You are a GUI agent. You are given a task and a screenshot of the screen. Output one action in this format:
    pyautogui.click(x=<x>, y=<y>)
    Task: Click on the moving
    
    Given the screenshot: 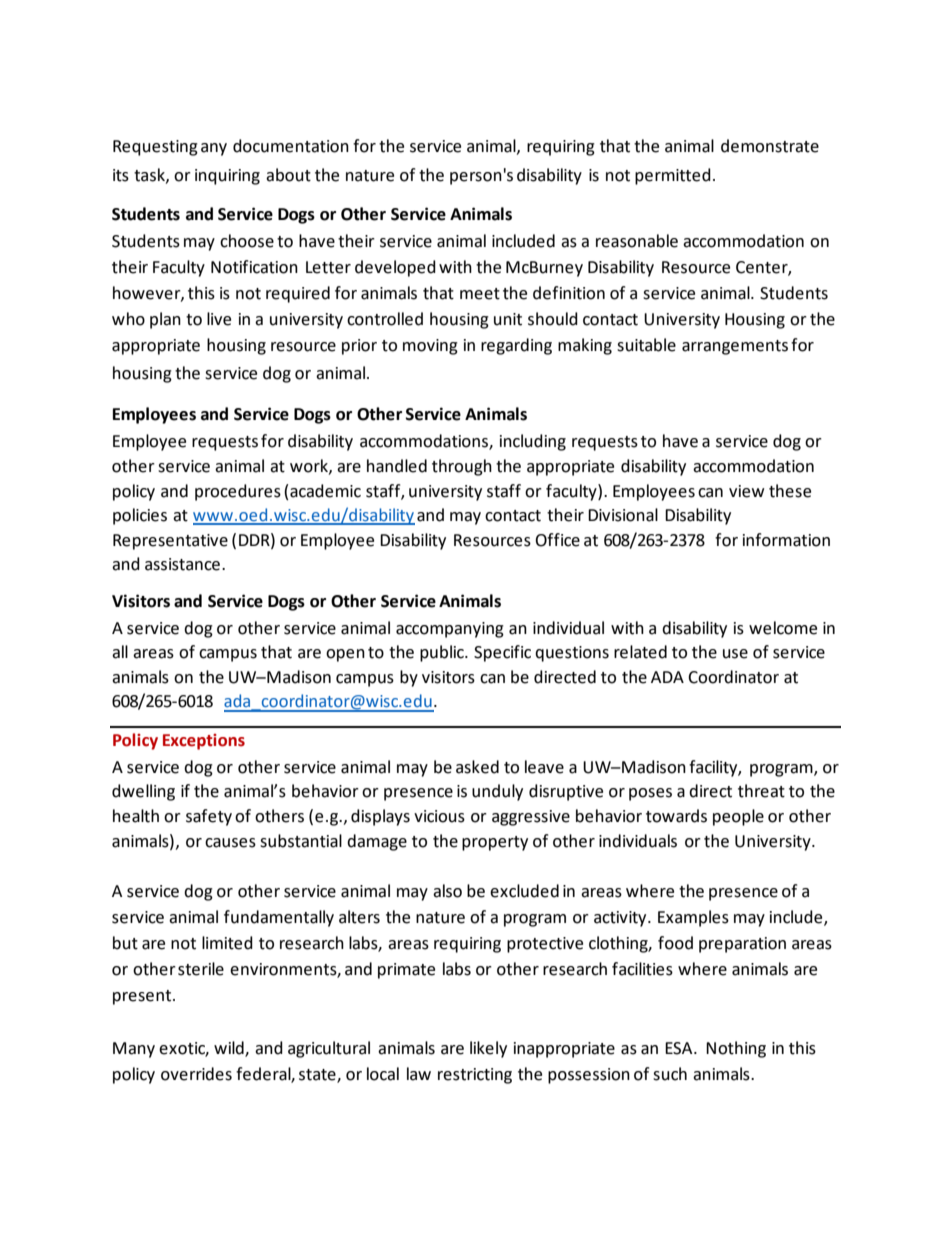 What is the action you would take?
    pyautogui.click(x=430, y=347)
